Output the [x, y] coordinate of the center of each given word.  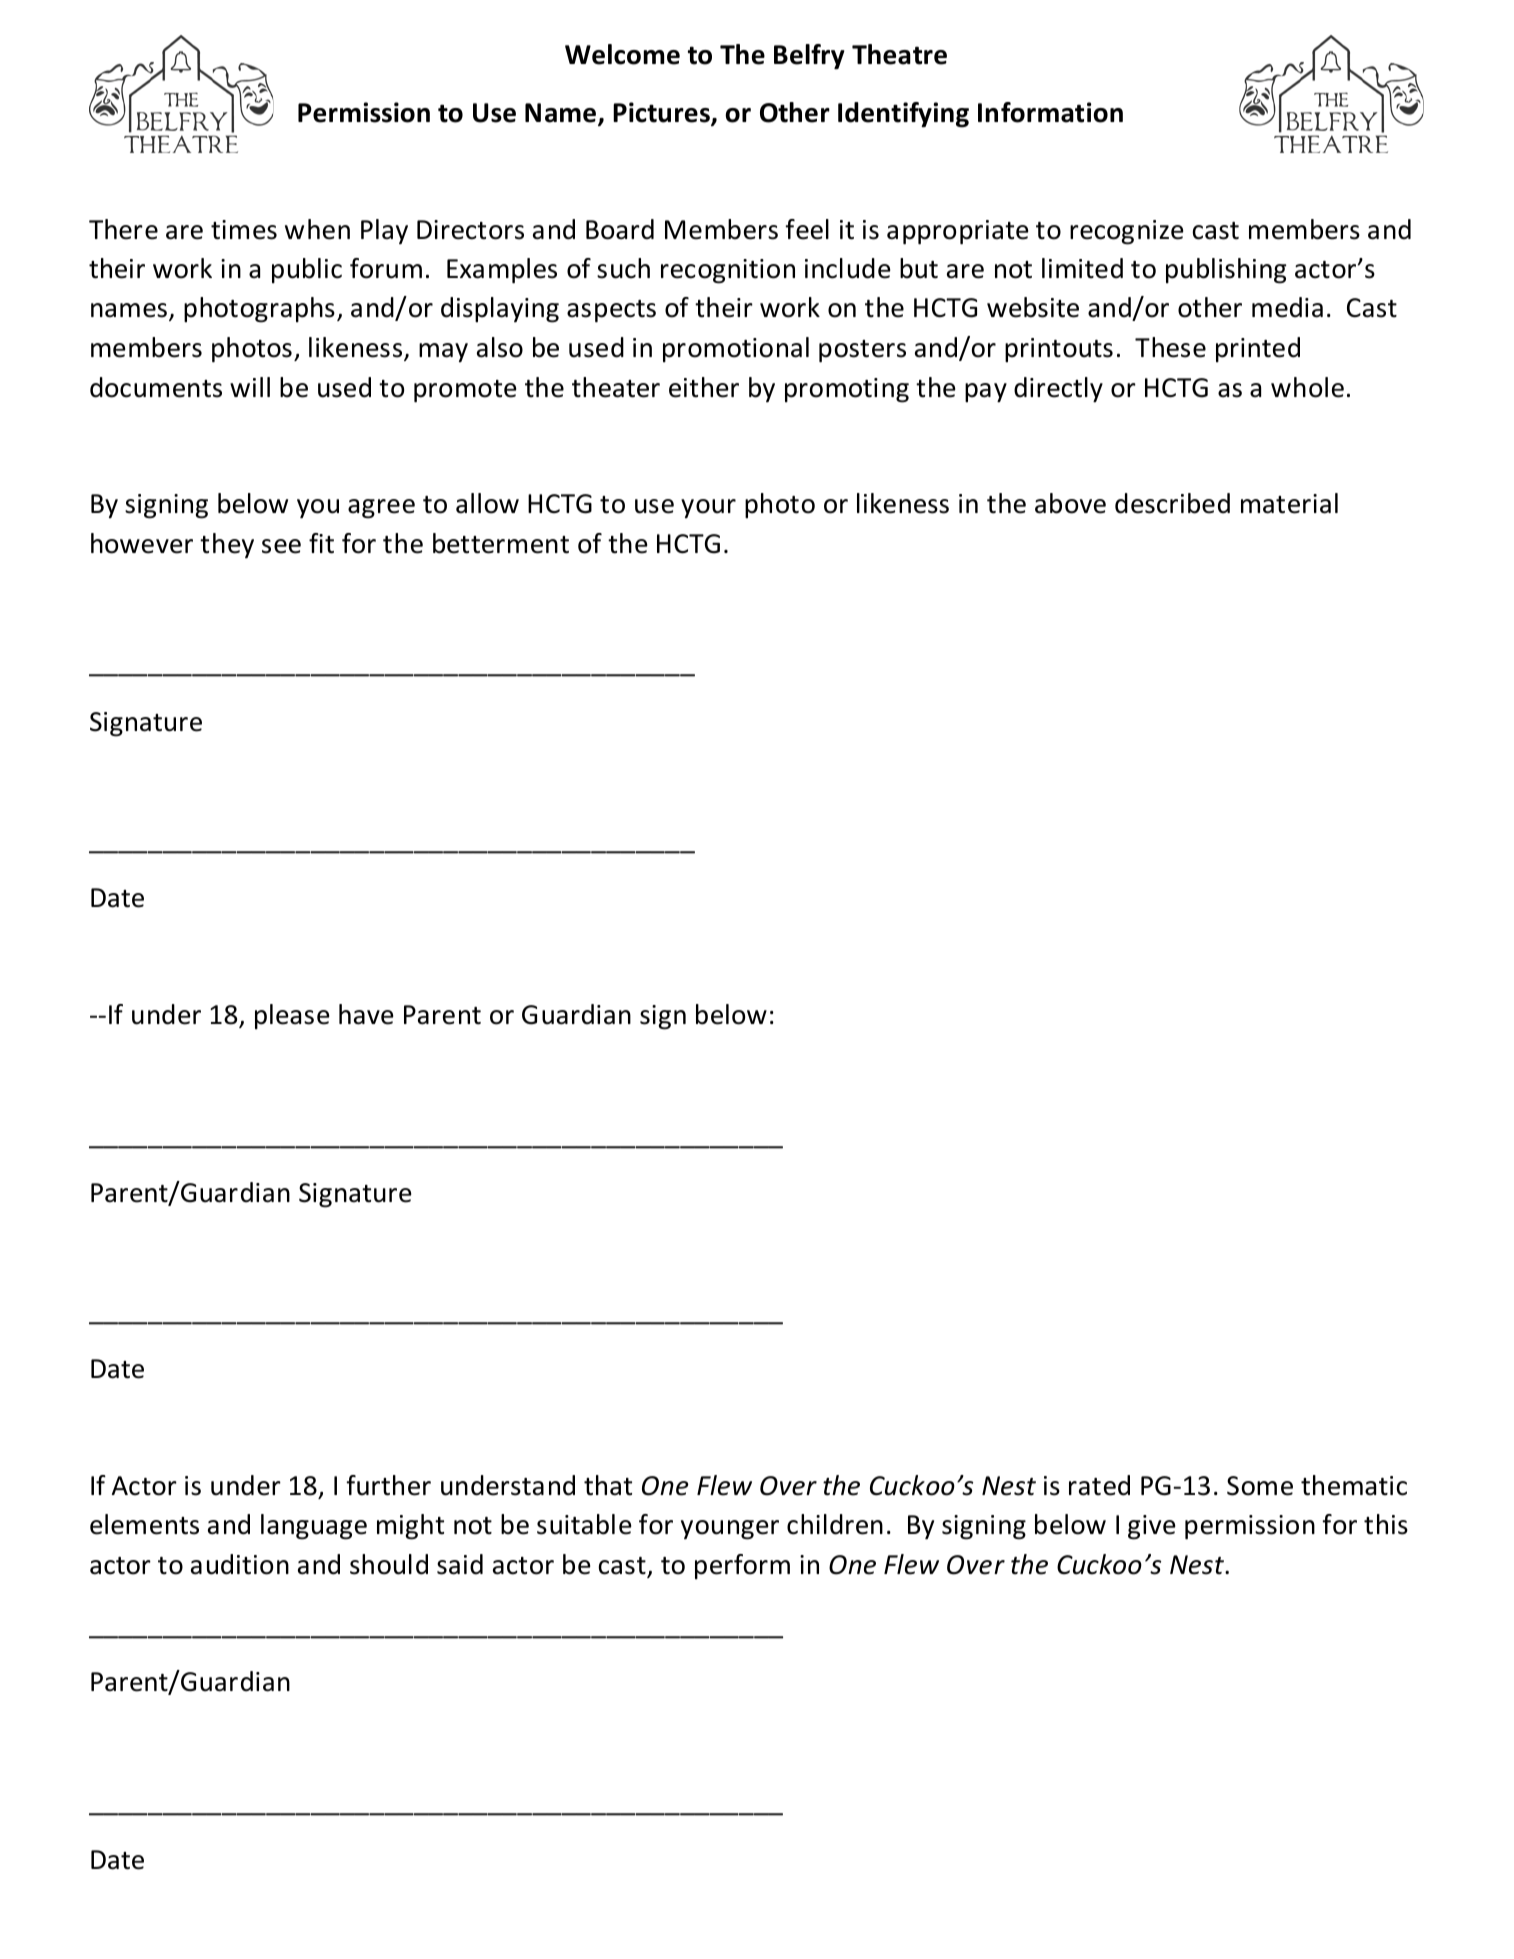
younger [730, 1530]
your [708, 508]
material [1289, 503]
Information [1050, 112]
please [292, 1017]
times [244, 230]
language [314, 1527]
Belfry [809, 56]
